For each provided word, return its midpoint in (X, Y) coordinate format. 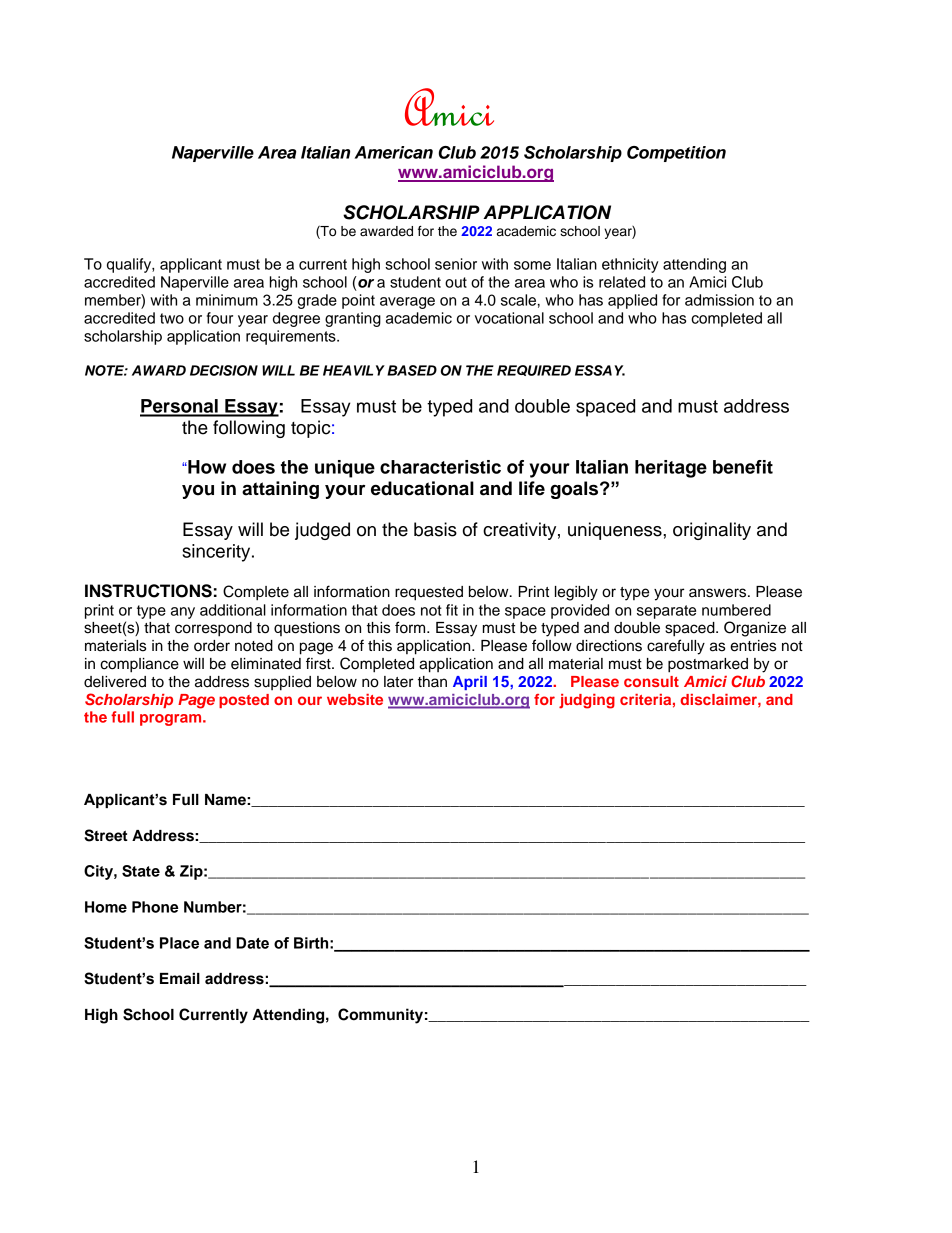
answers (719, 593)
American (394, 152)
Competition (676, 154)
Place (179, 943)
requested (429, 593)
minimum (227, 300)
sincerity (217, 553)
